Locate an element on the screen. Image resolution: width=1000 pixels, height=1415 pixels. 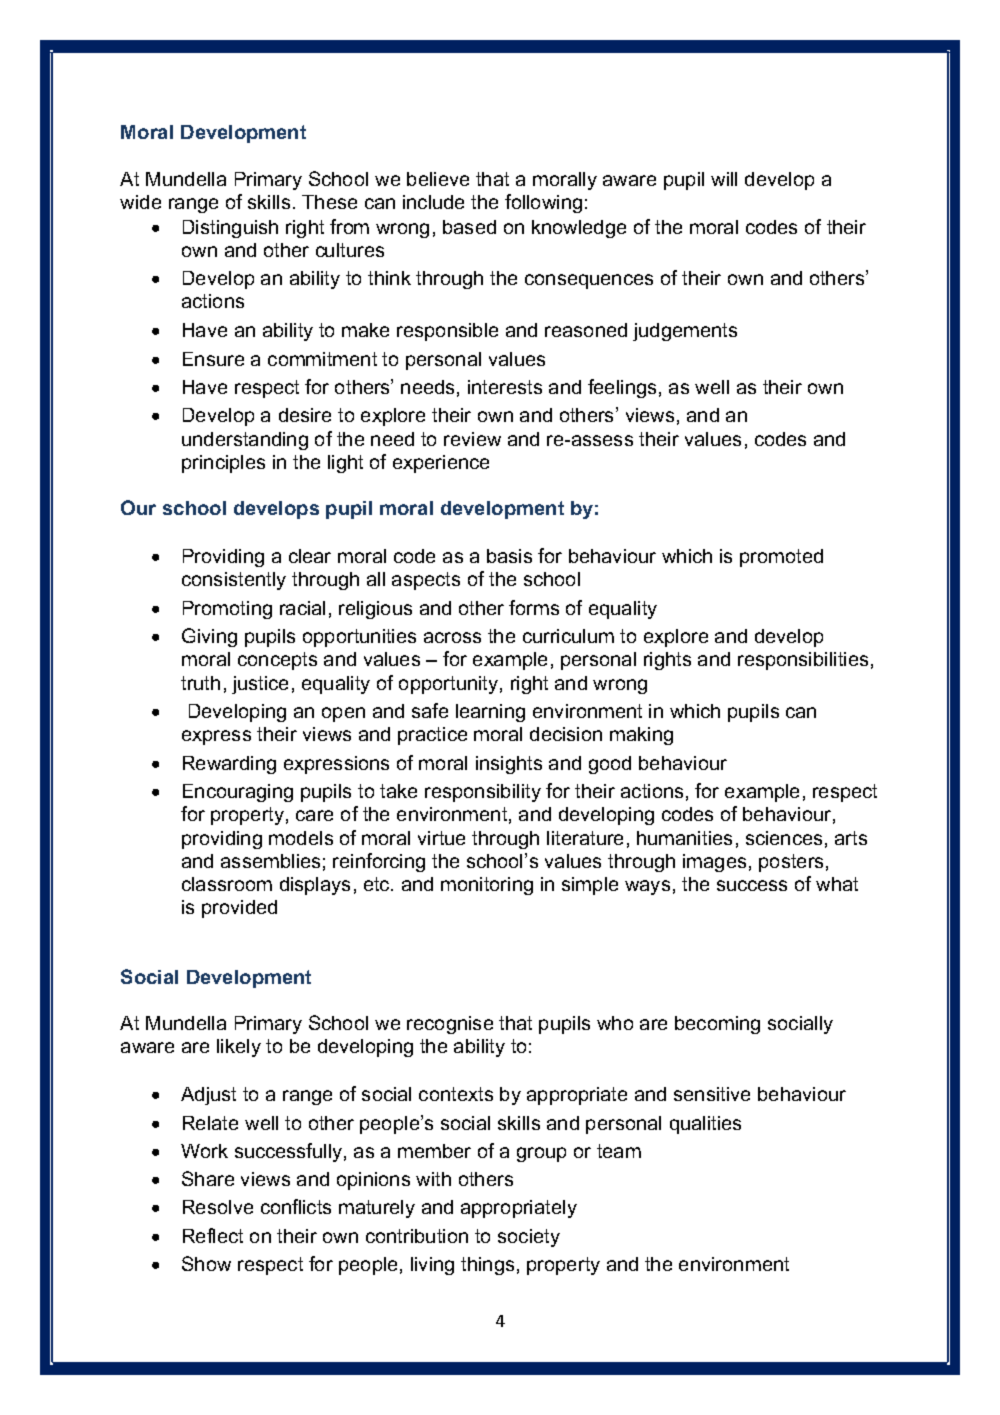
basis is located at coordinates (509, 556).
